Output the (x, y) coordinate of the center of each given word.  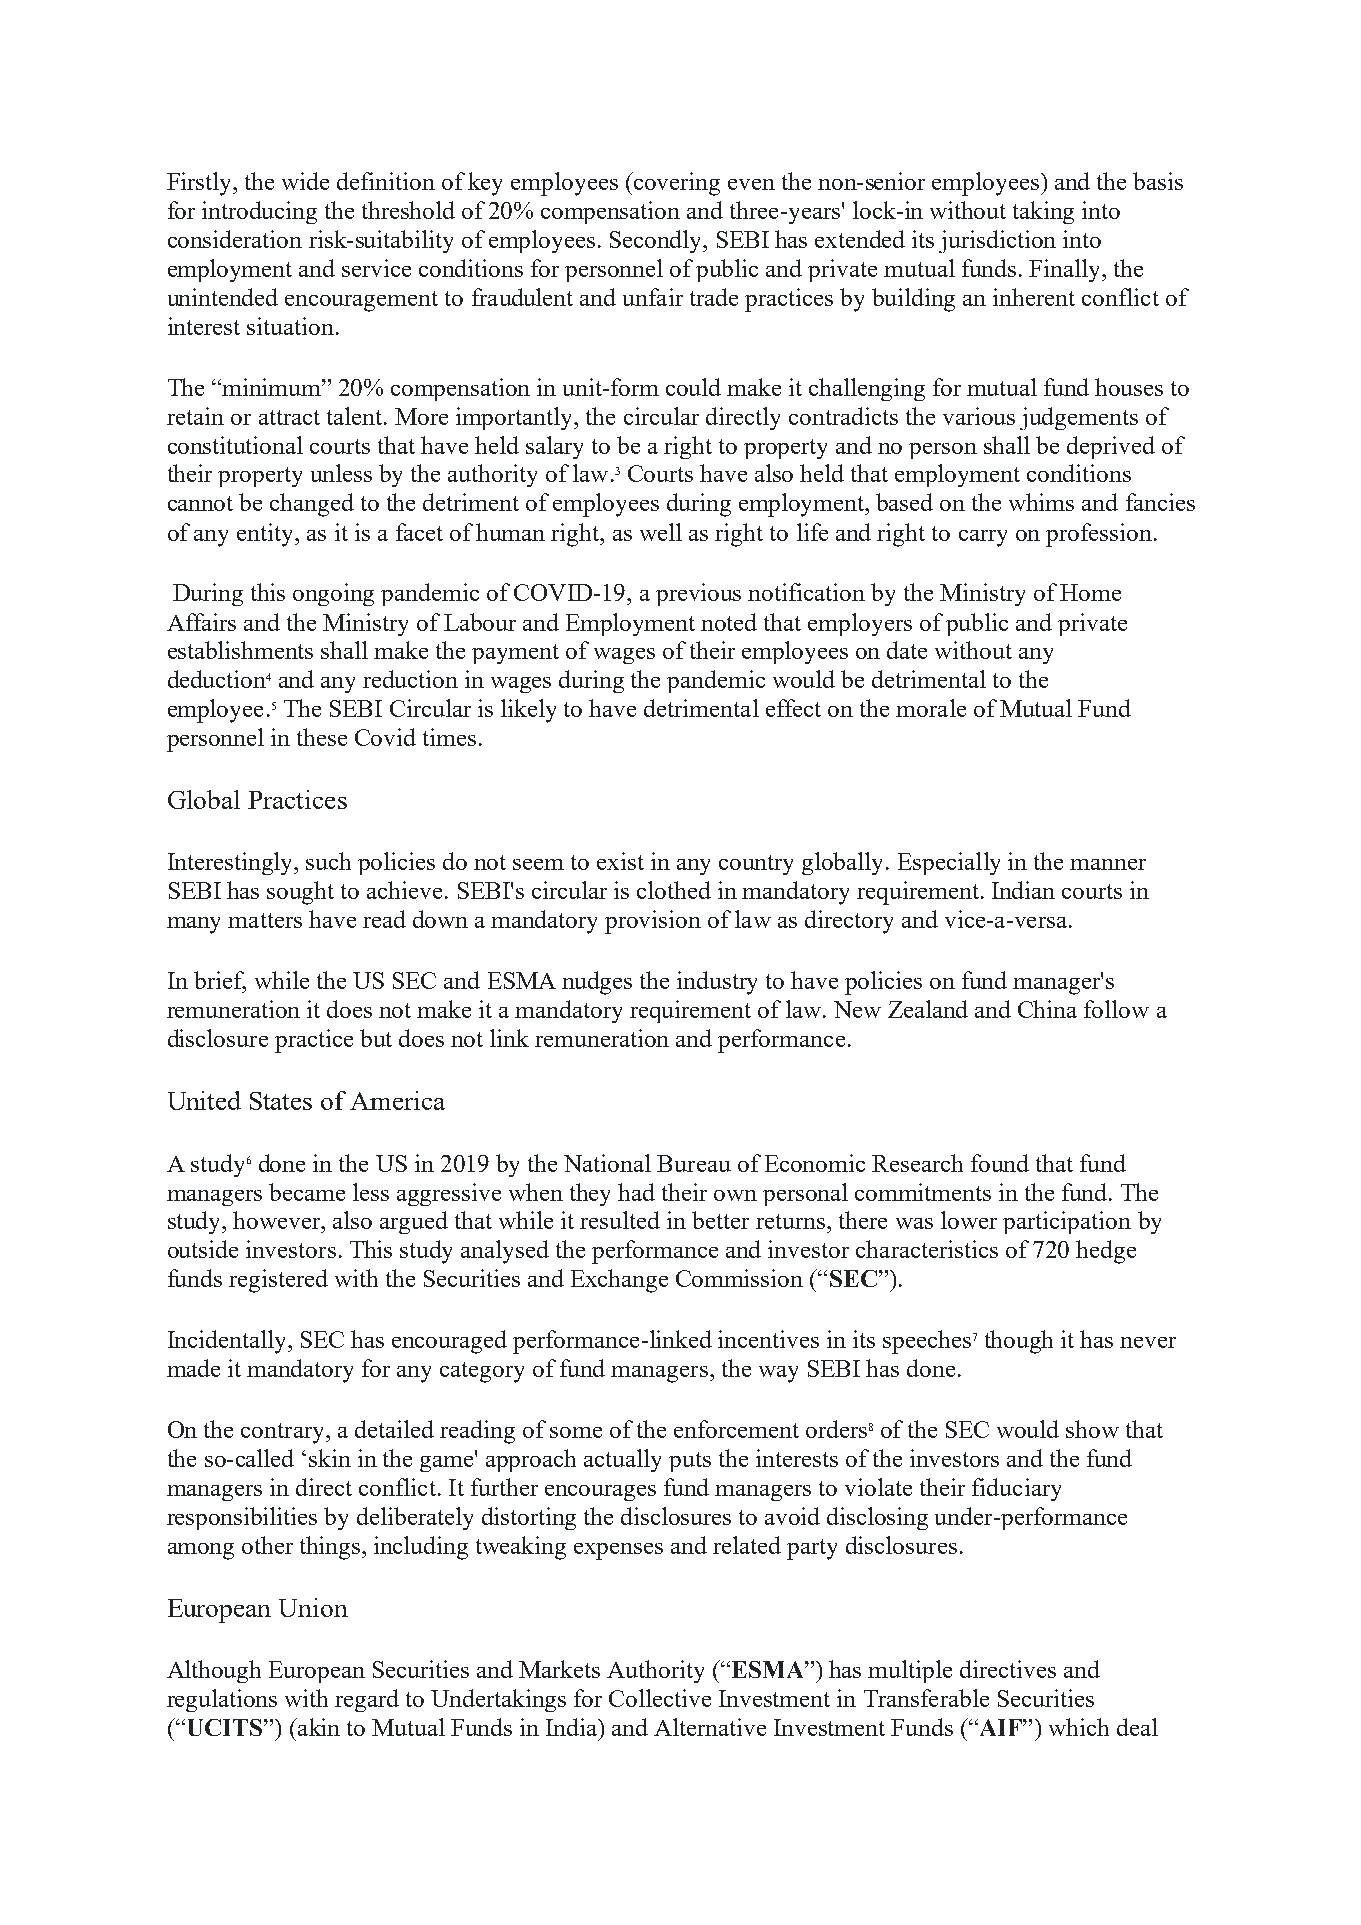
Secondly (657, 241)
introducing (259, 212)
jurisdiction (997, 241)
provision (653, 922)
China (1047, 1009)
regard (367, 1700)
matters (265, 920)
